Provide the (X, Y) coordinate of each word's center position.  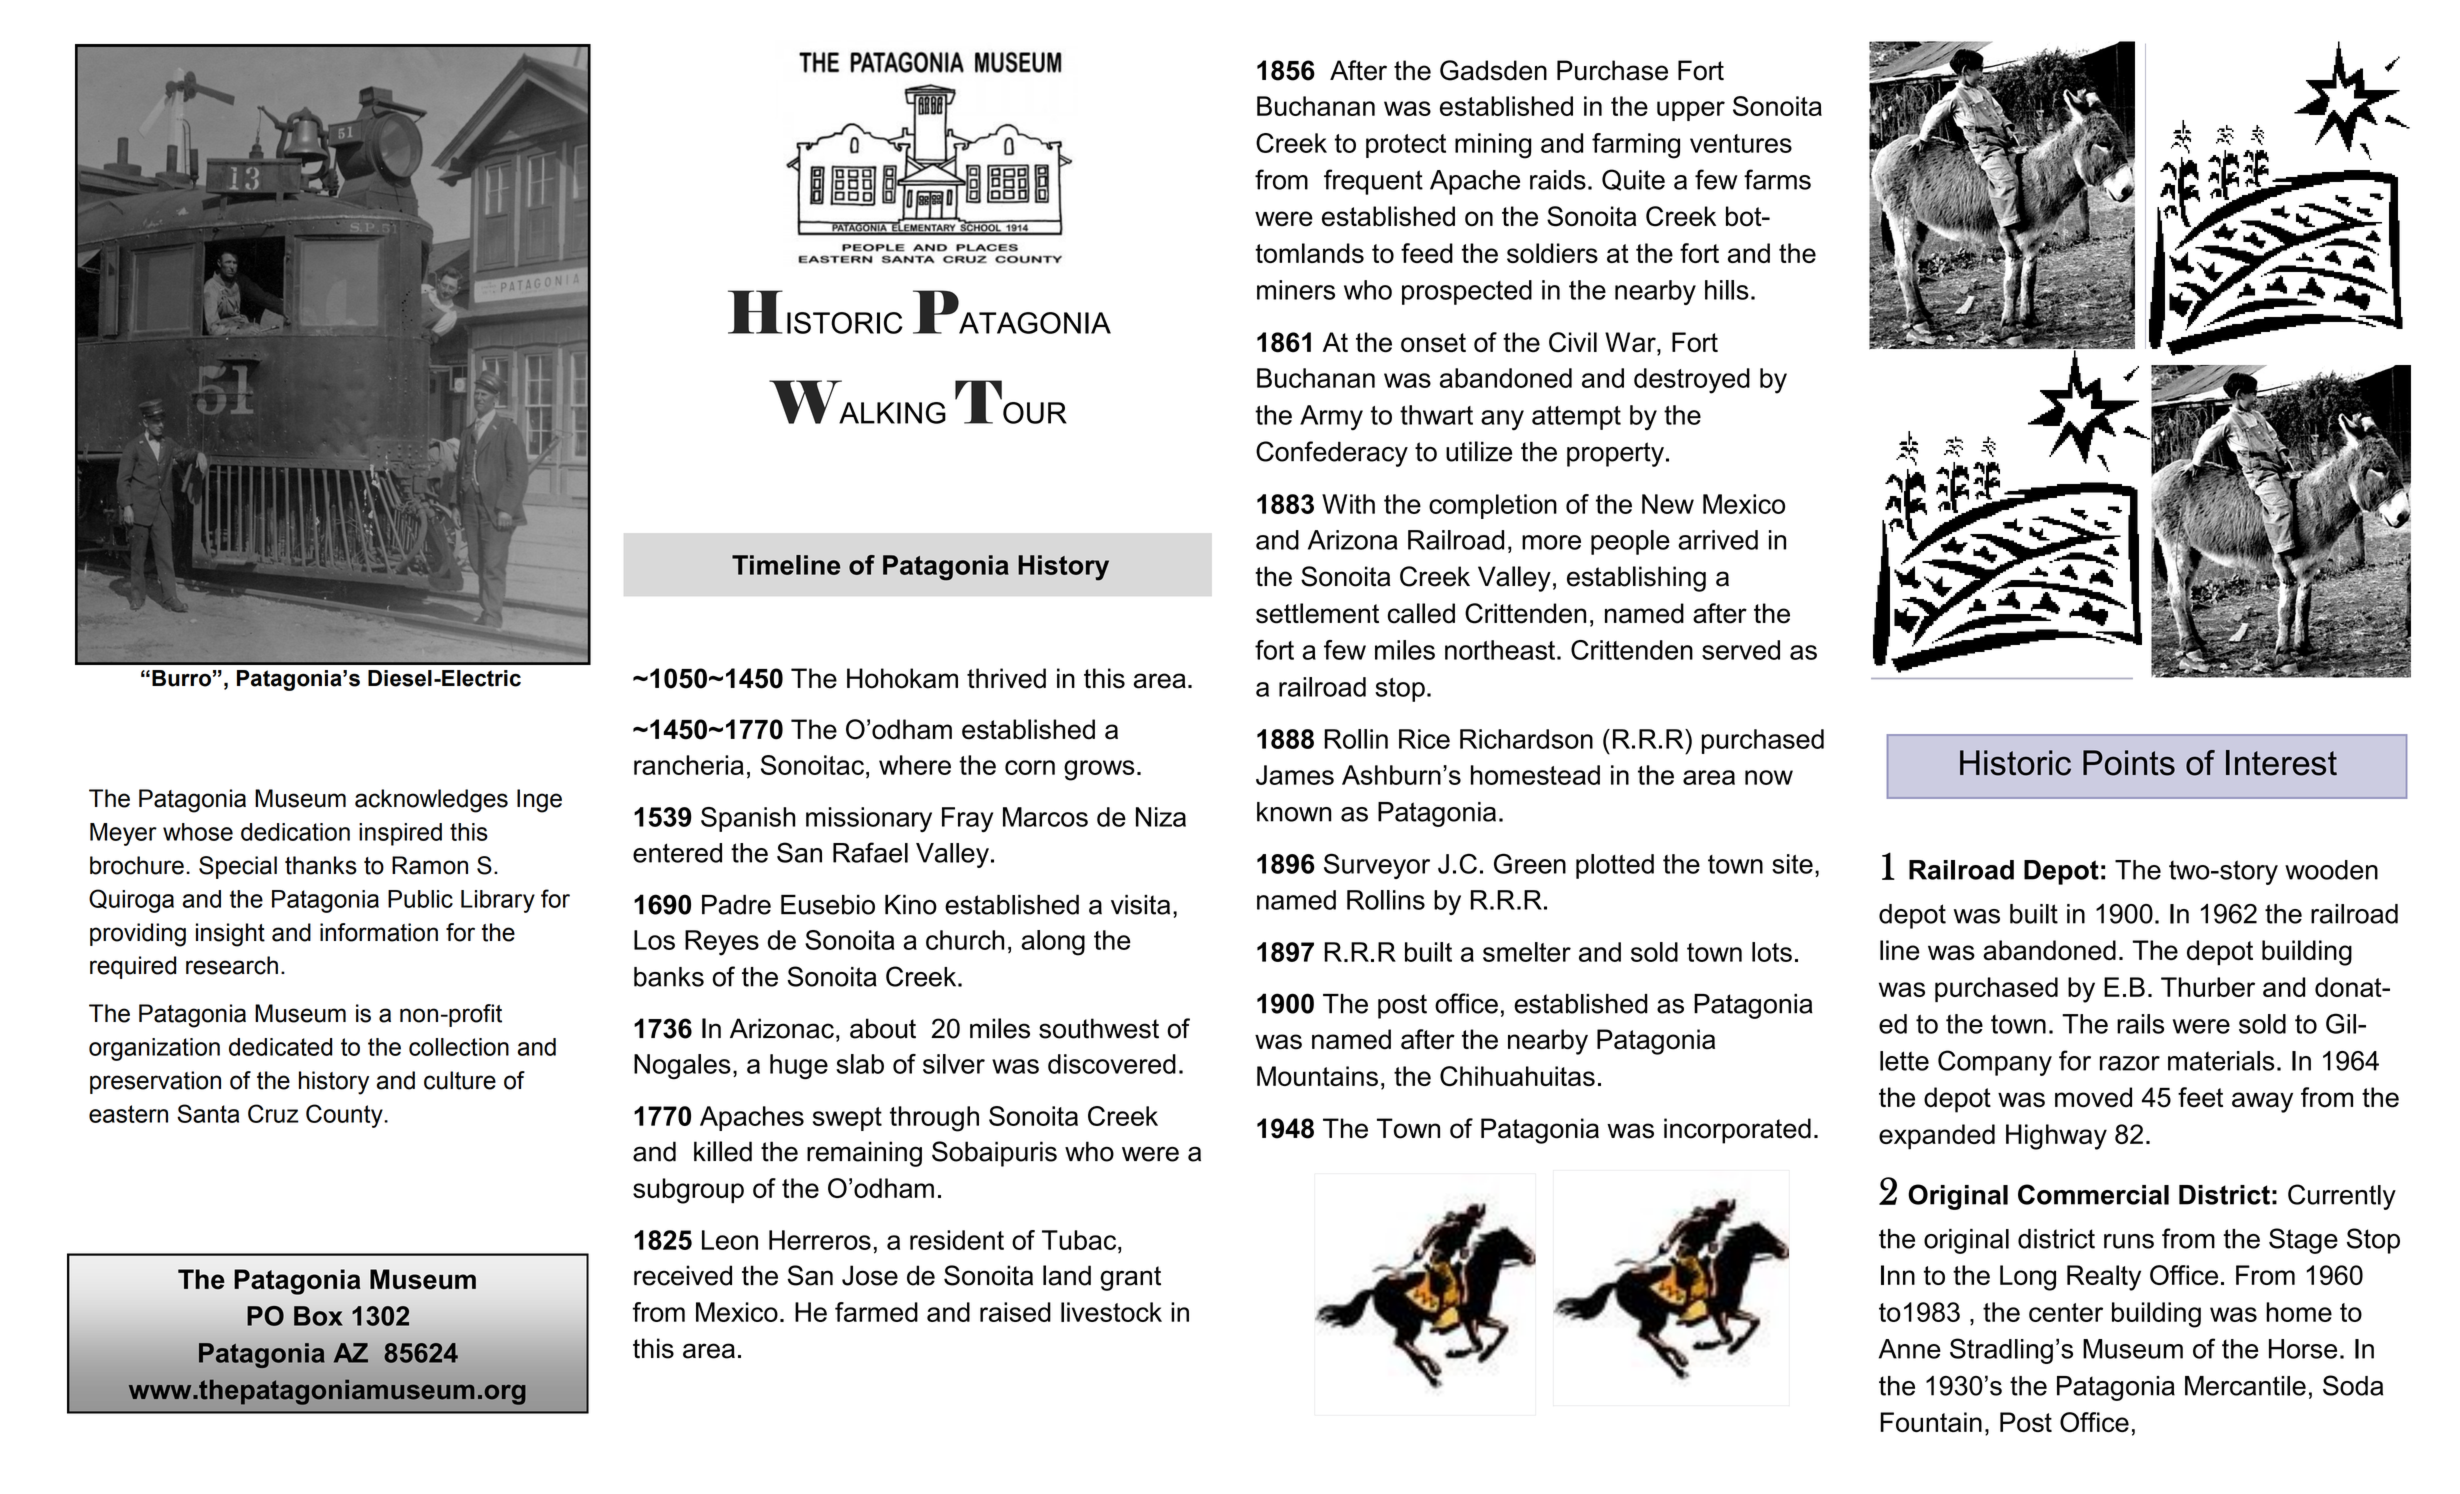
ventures (1741, 143)
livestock (1111, 1312)
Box (318, 1316)
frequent (1373, 182)
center (2066, 1312)
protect (1406, 146)
